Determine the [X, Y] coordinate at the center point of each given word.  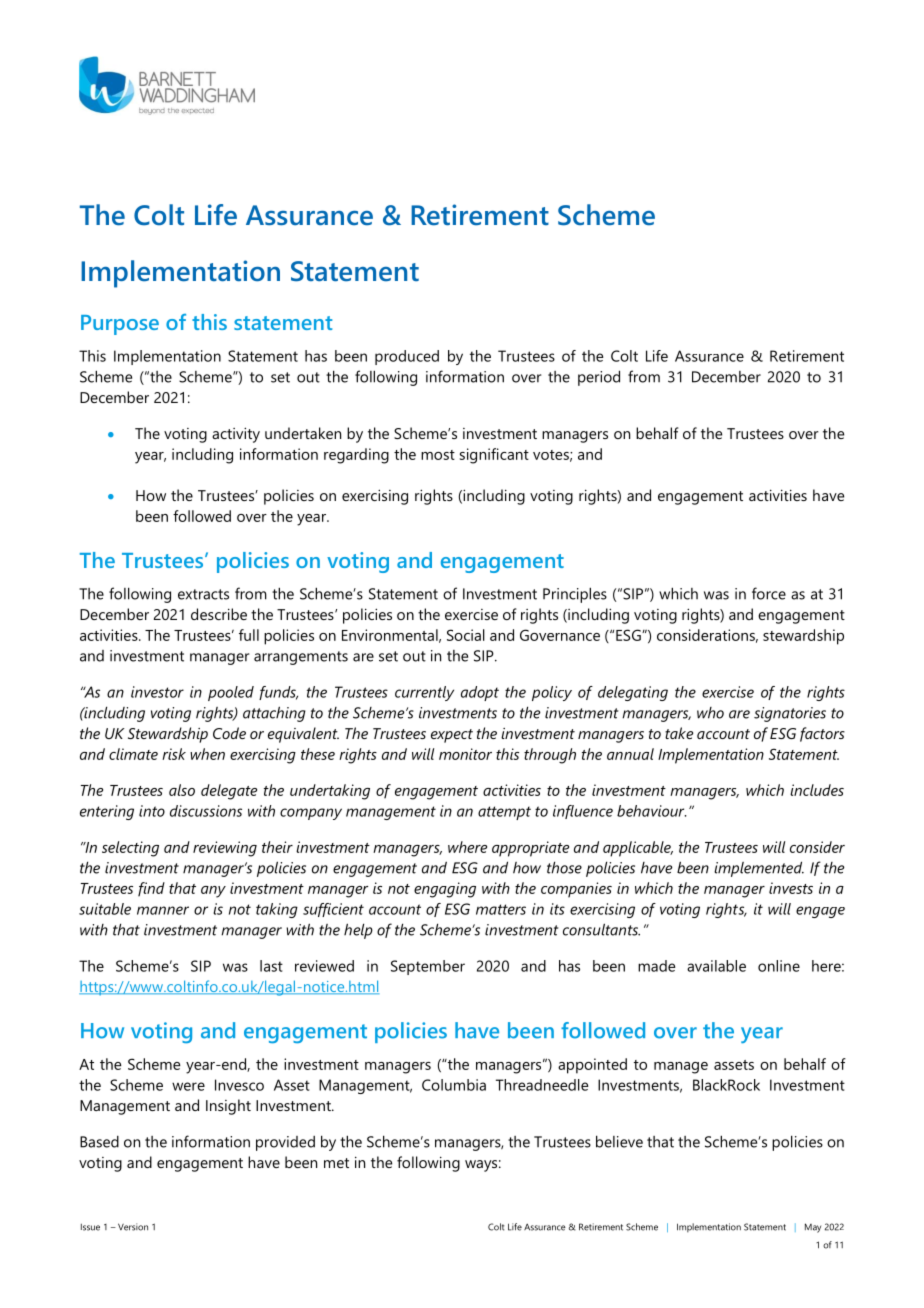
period [599, 378]
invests [791, 888]
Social [466, 635]
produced [407, 357]
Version [133, 1227]
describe [219, 614]
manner [163, 910]
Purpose [120, 325]
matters [501, 909]
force [769, 593]
